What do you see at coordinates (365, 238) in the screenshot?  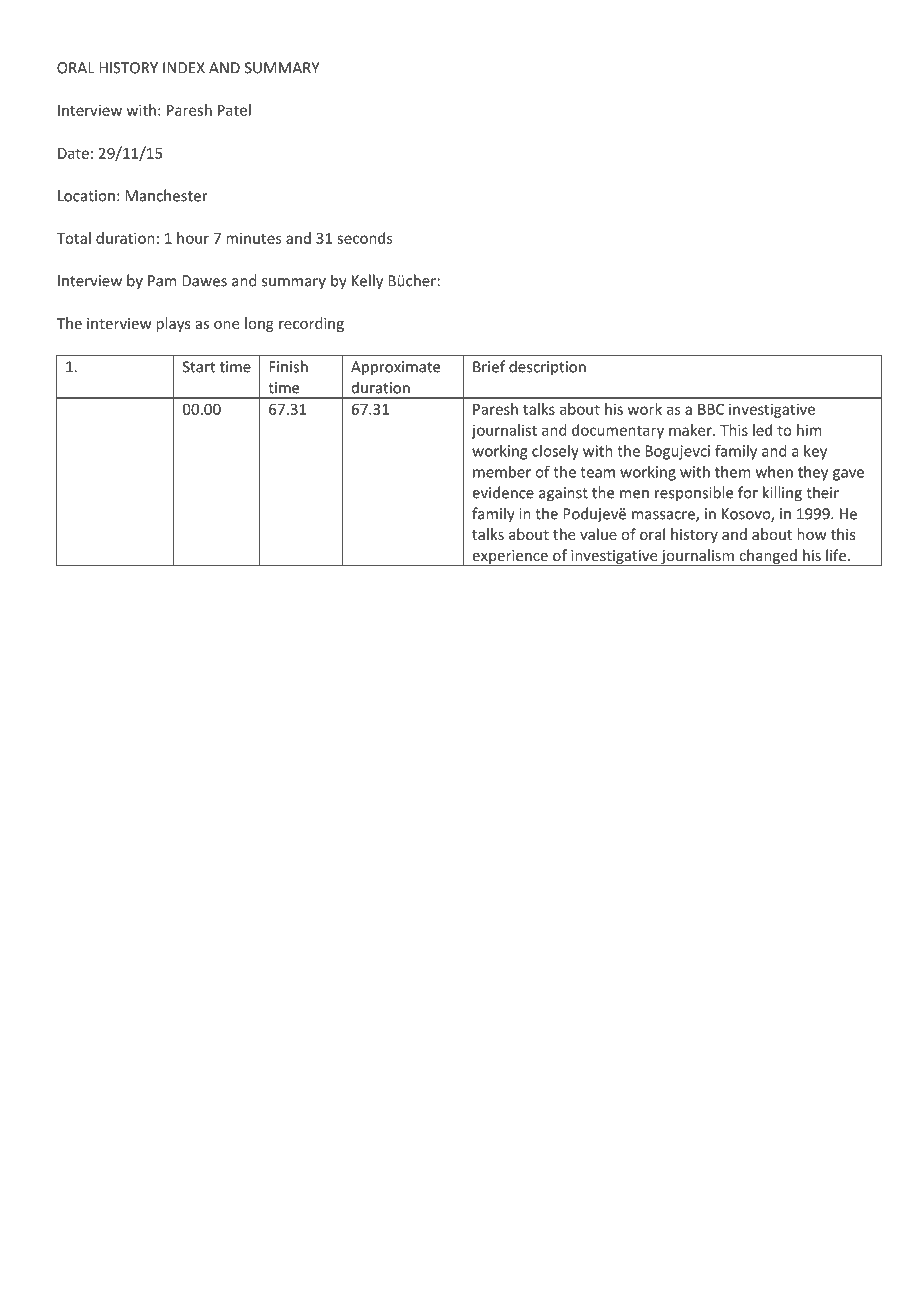 I see `seconds` at bounding box center [365, 238].
